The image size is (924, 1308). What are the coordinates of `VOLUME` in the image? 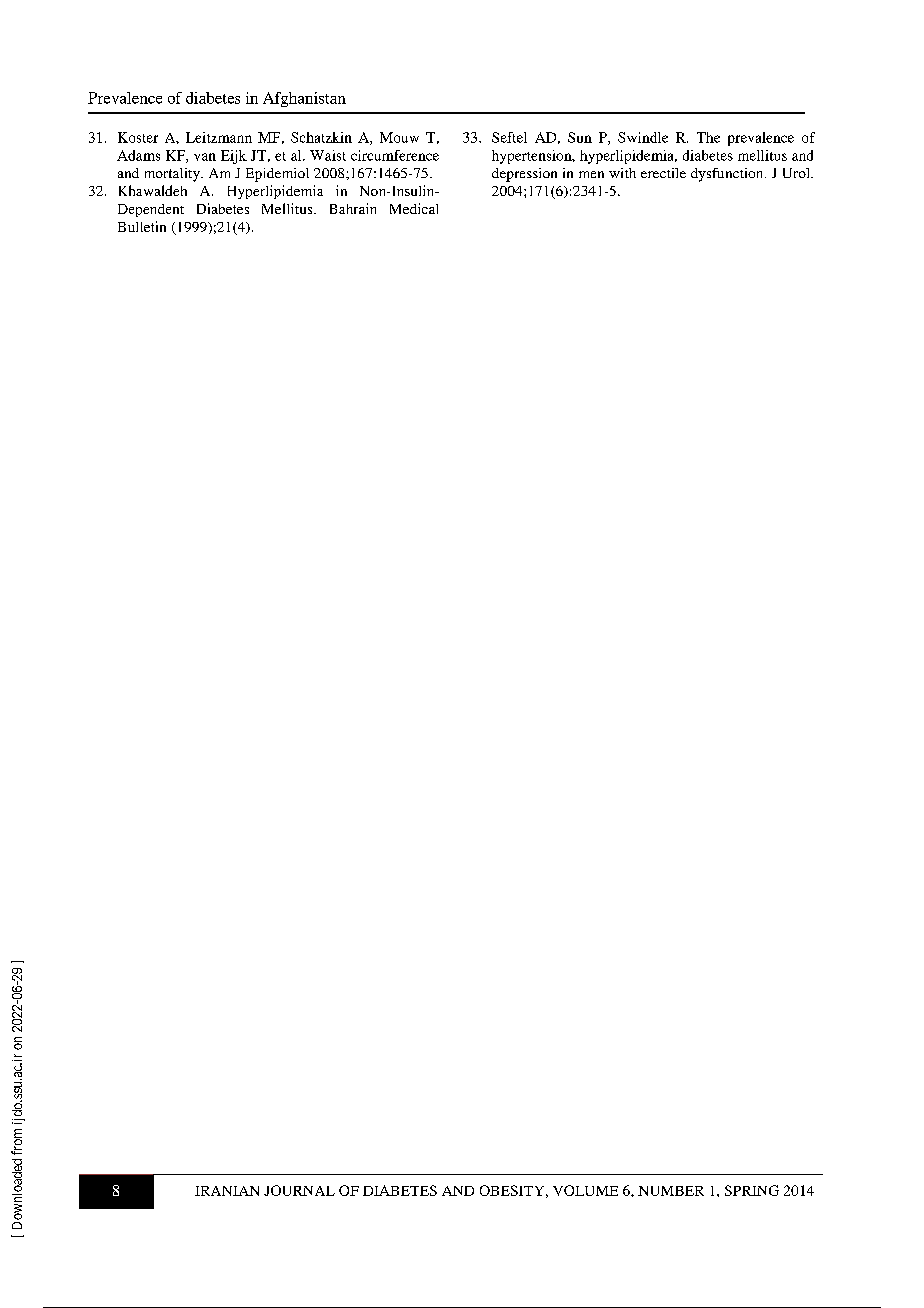 It's located at (585, 1190).
